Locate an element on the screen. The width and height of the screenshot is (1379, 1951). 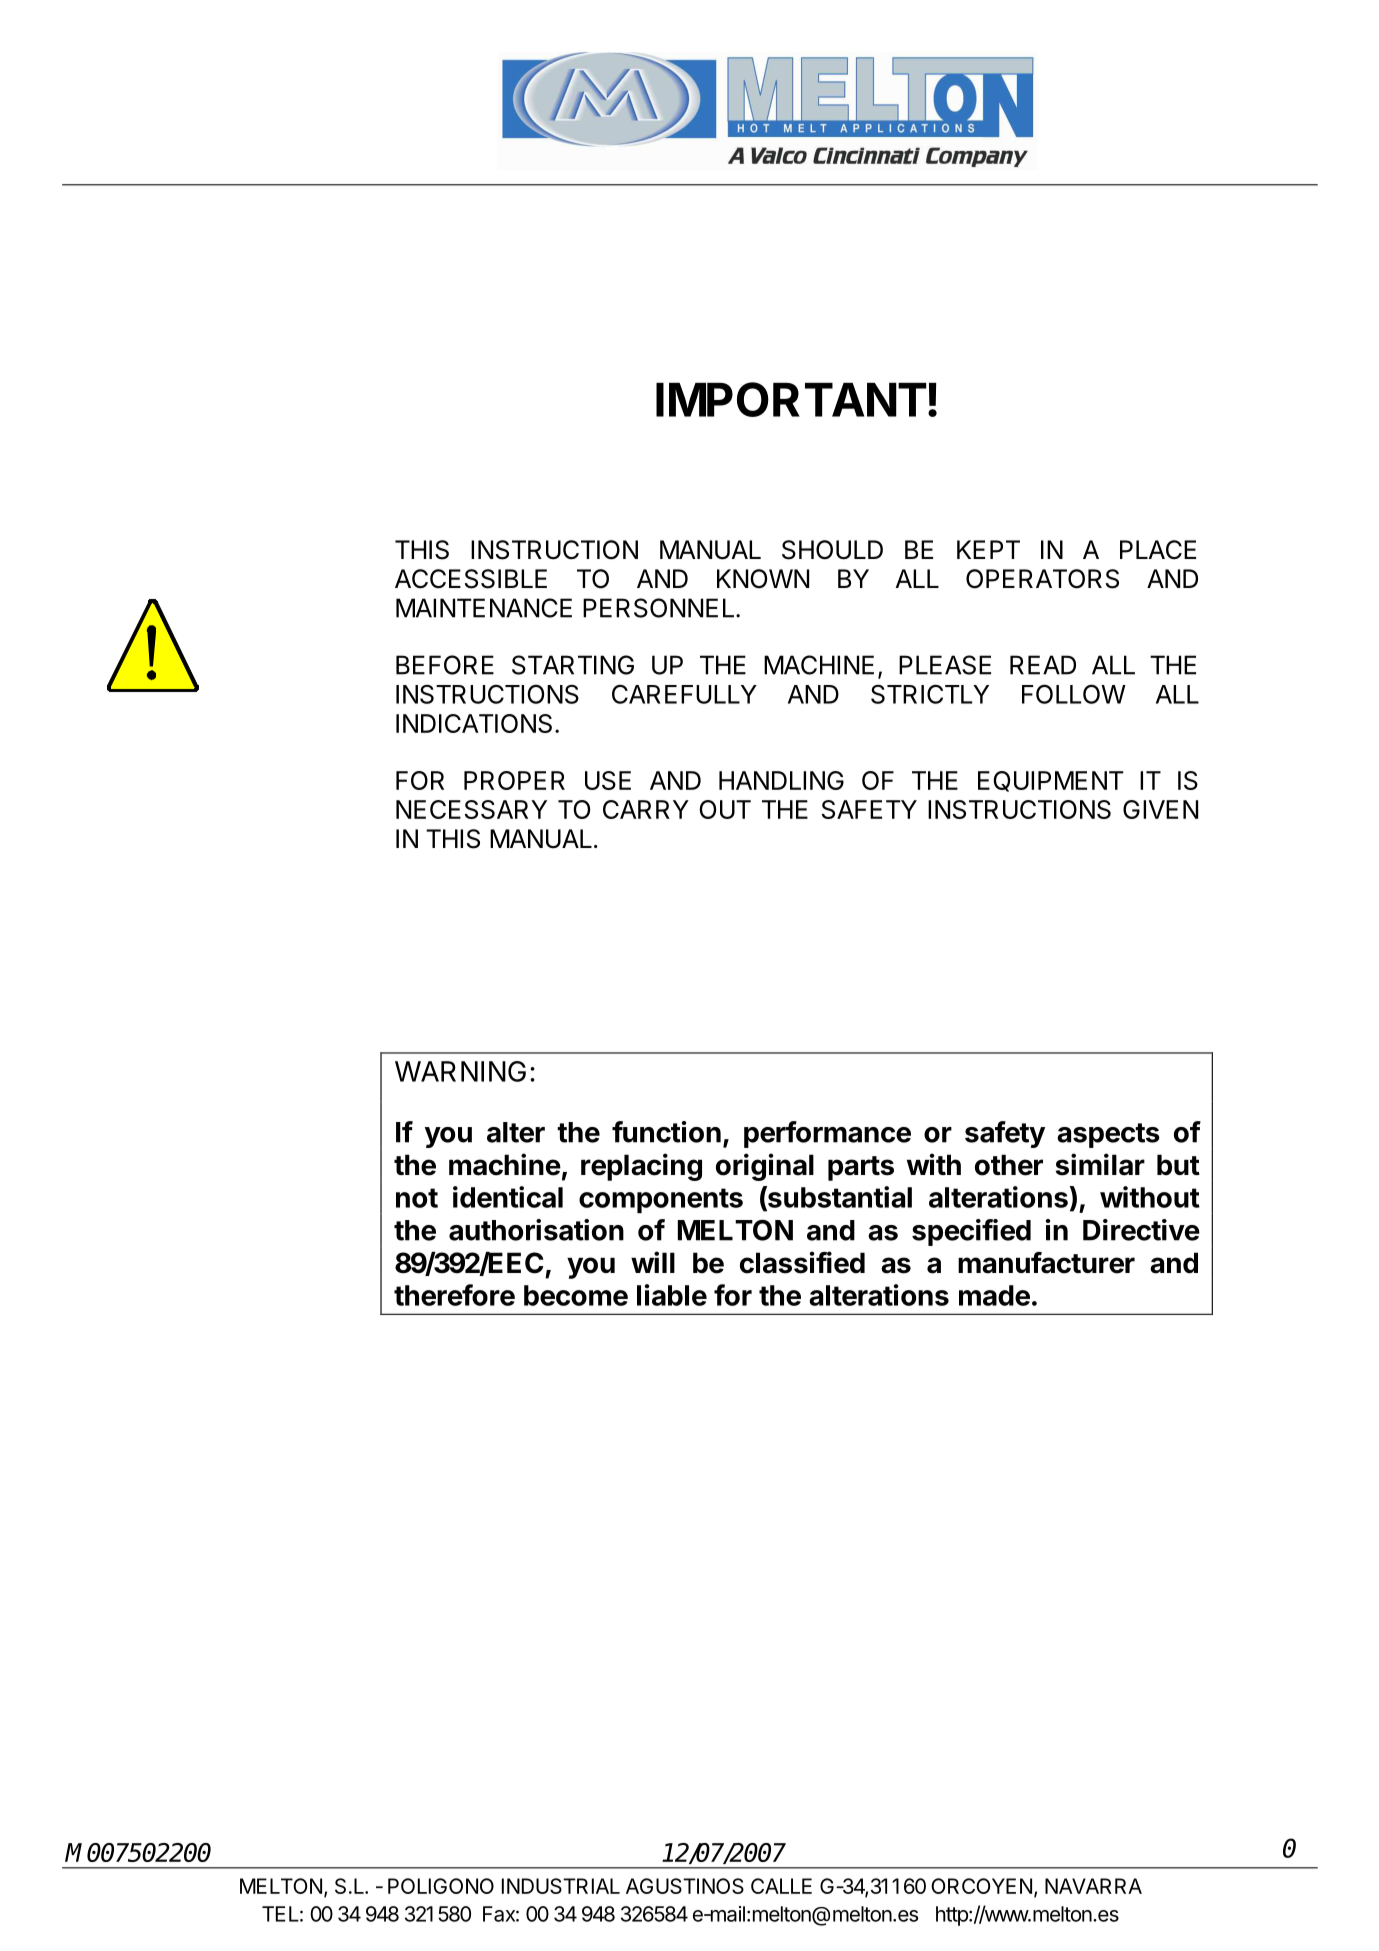
PROPER is located at coordinates (514, 780).
